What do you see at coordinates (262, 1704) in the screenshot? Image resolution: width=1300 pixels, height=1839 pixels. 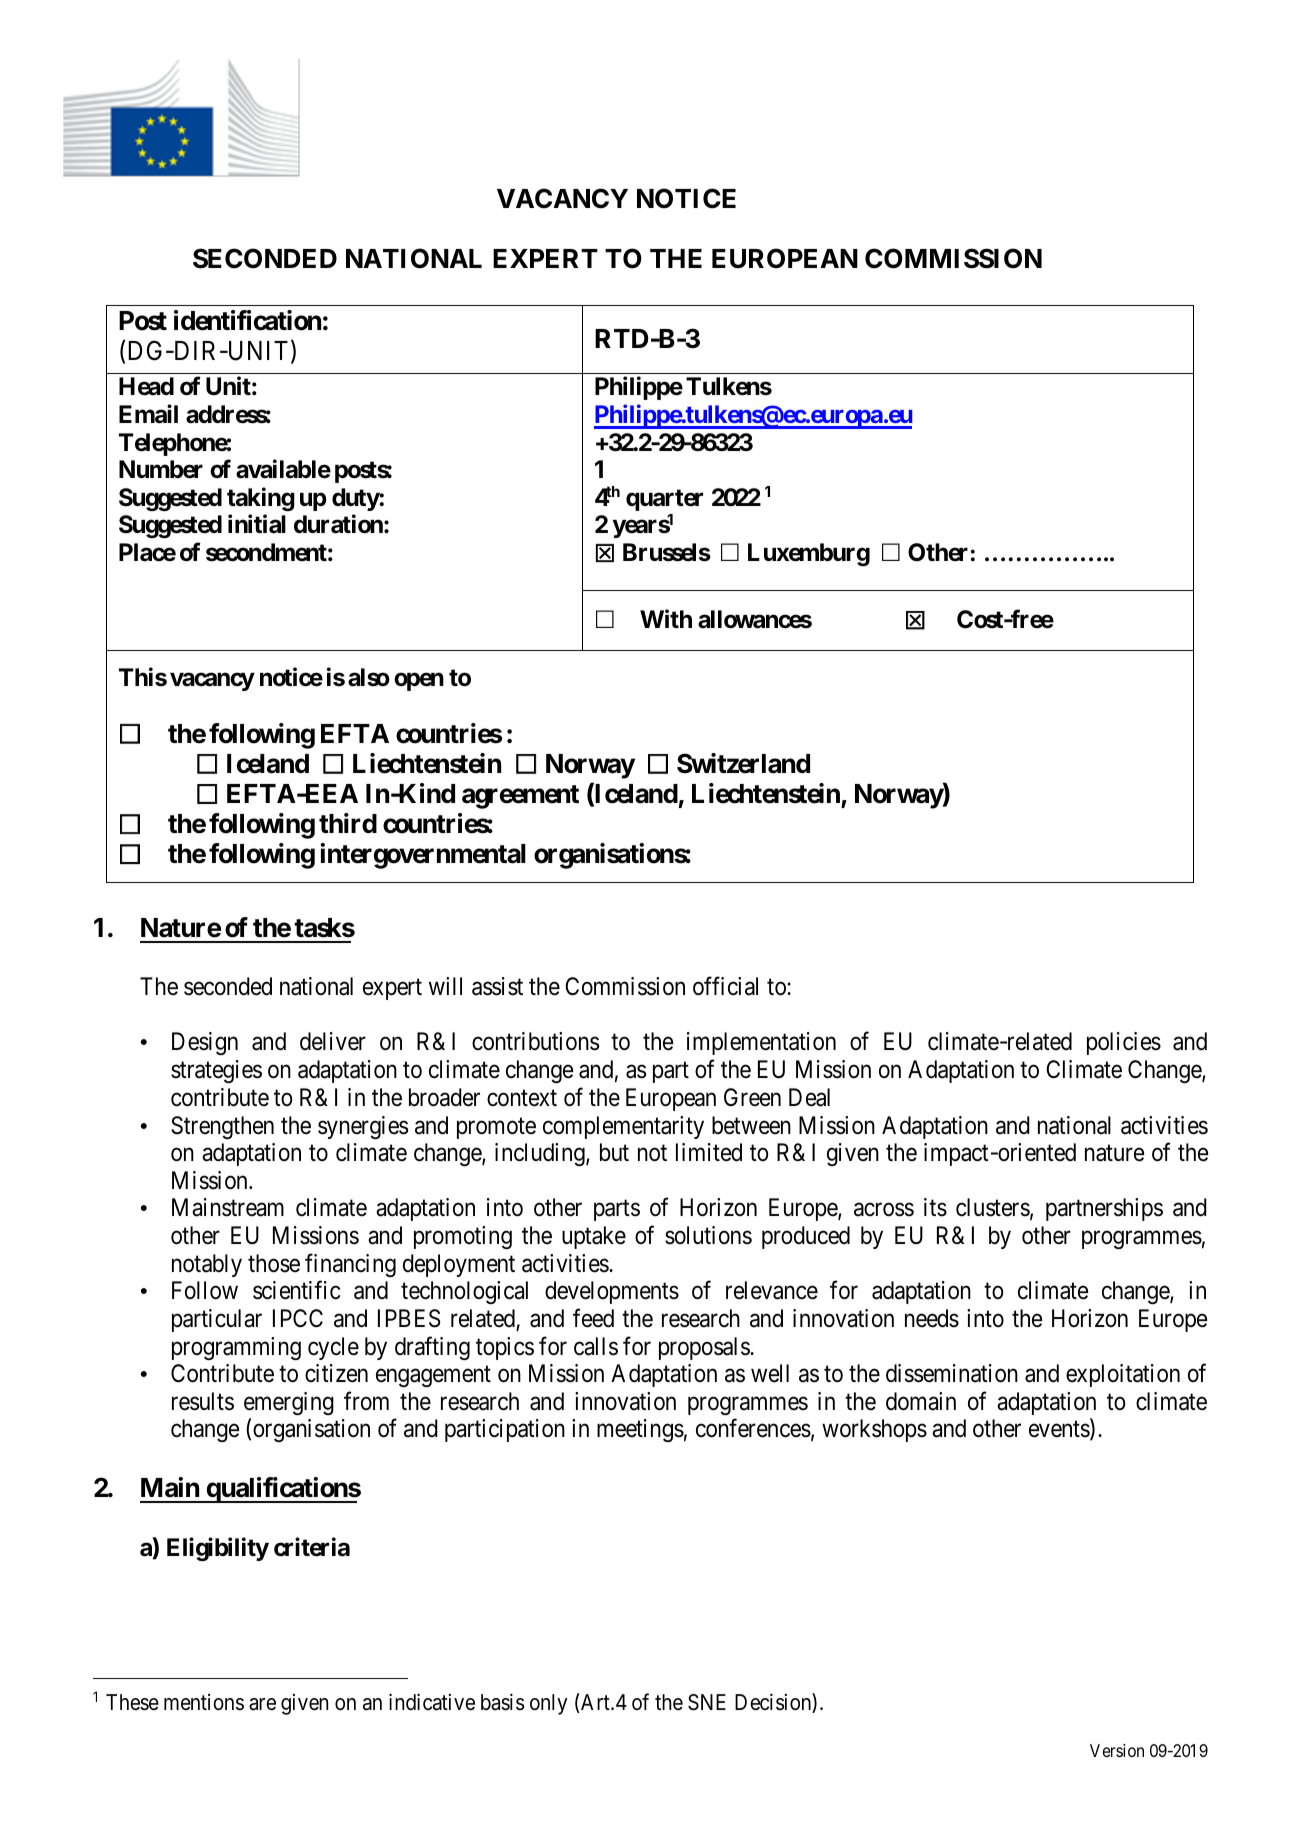 I see `are` at bounding box center [262, 1704].
